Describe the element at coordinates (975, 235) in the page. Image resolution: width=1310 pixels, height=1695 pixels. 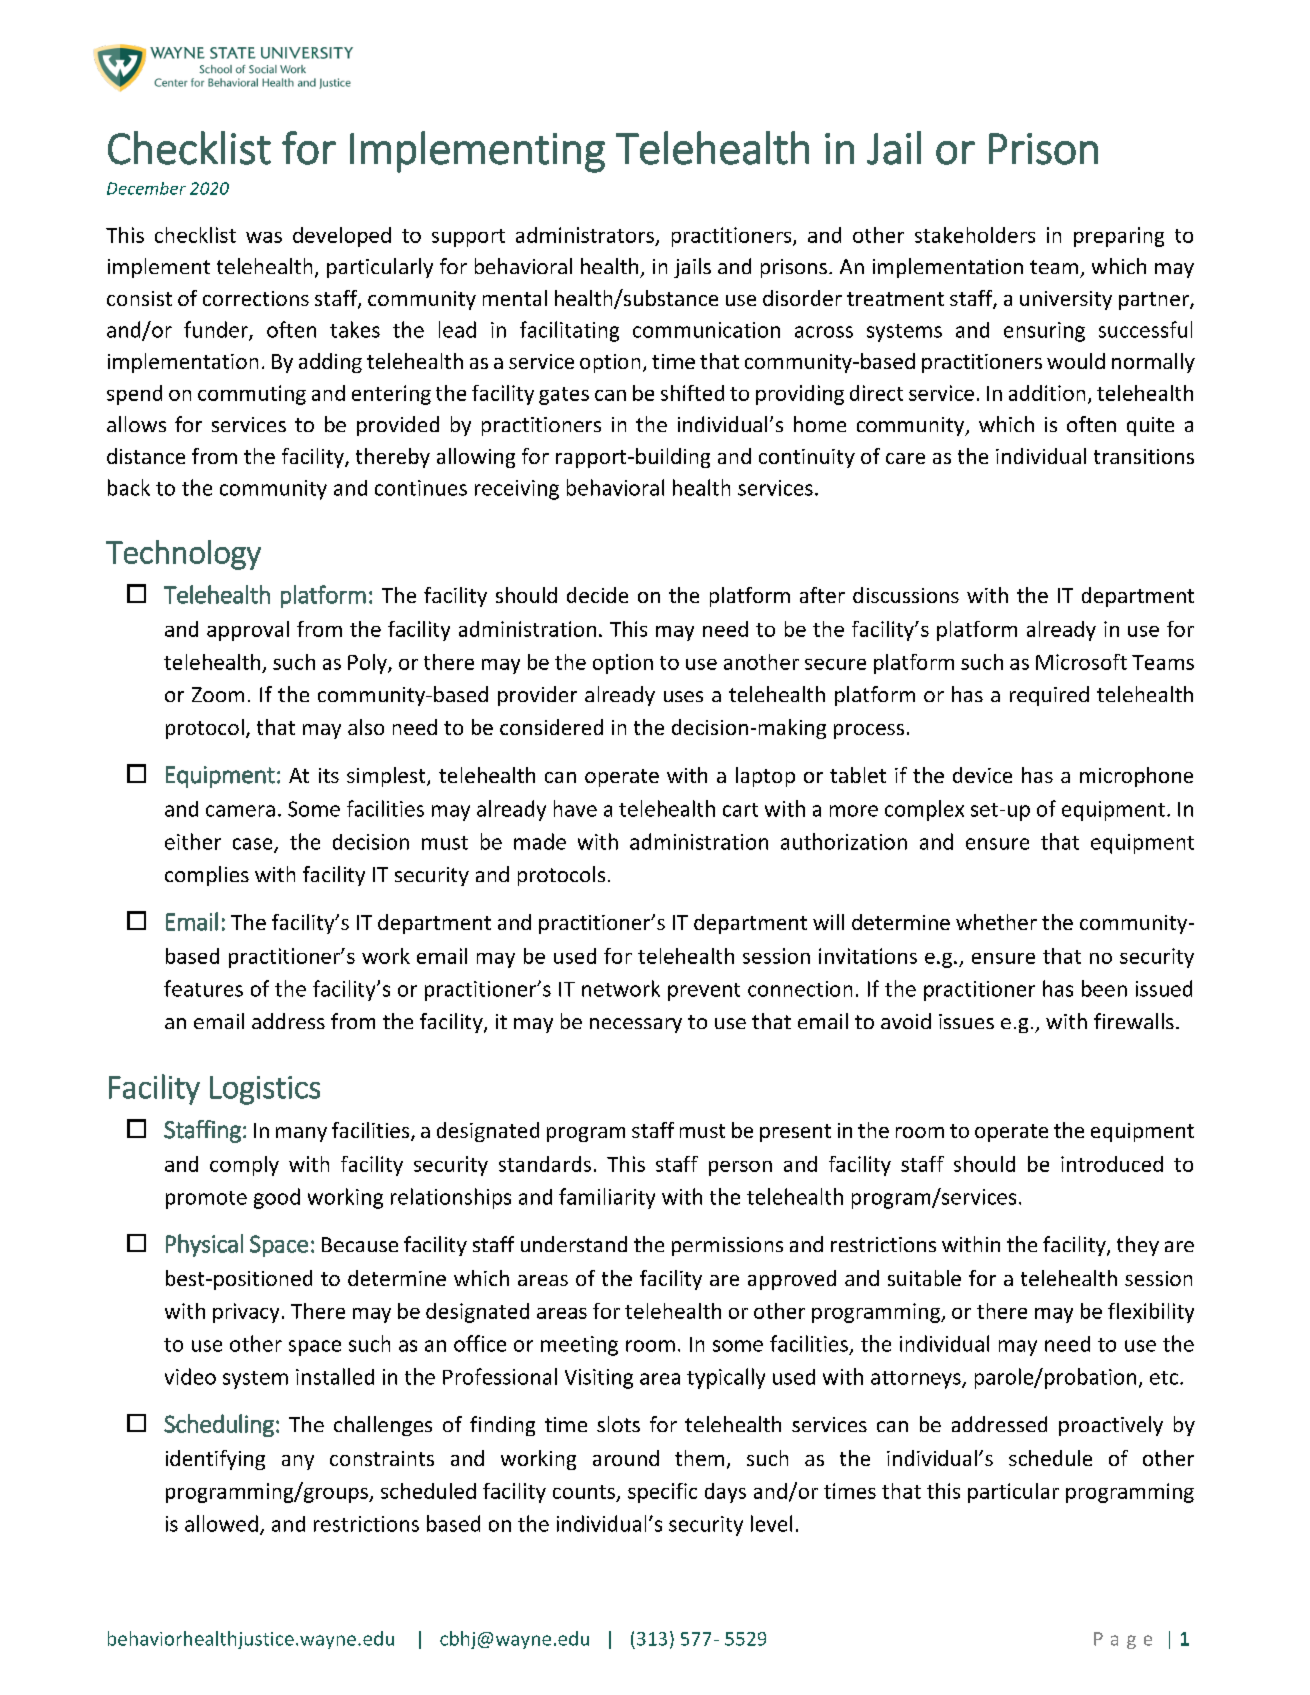
I see `stakeholders` at that location.
